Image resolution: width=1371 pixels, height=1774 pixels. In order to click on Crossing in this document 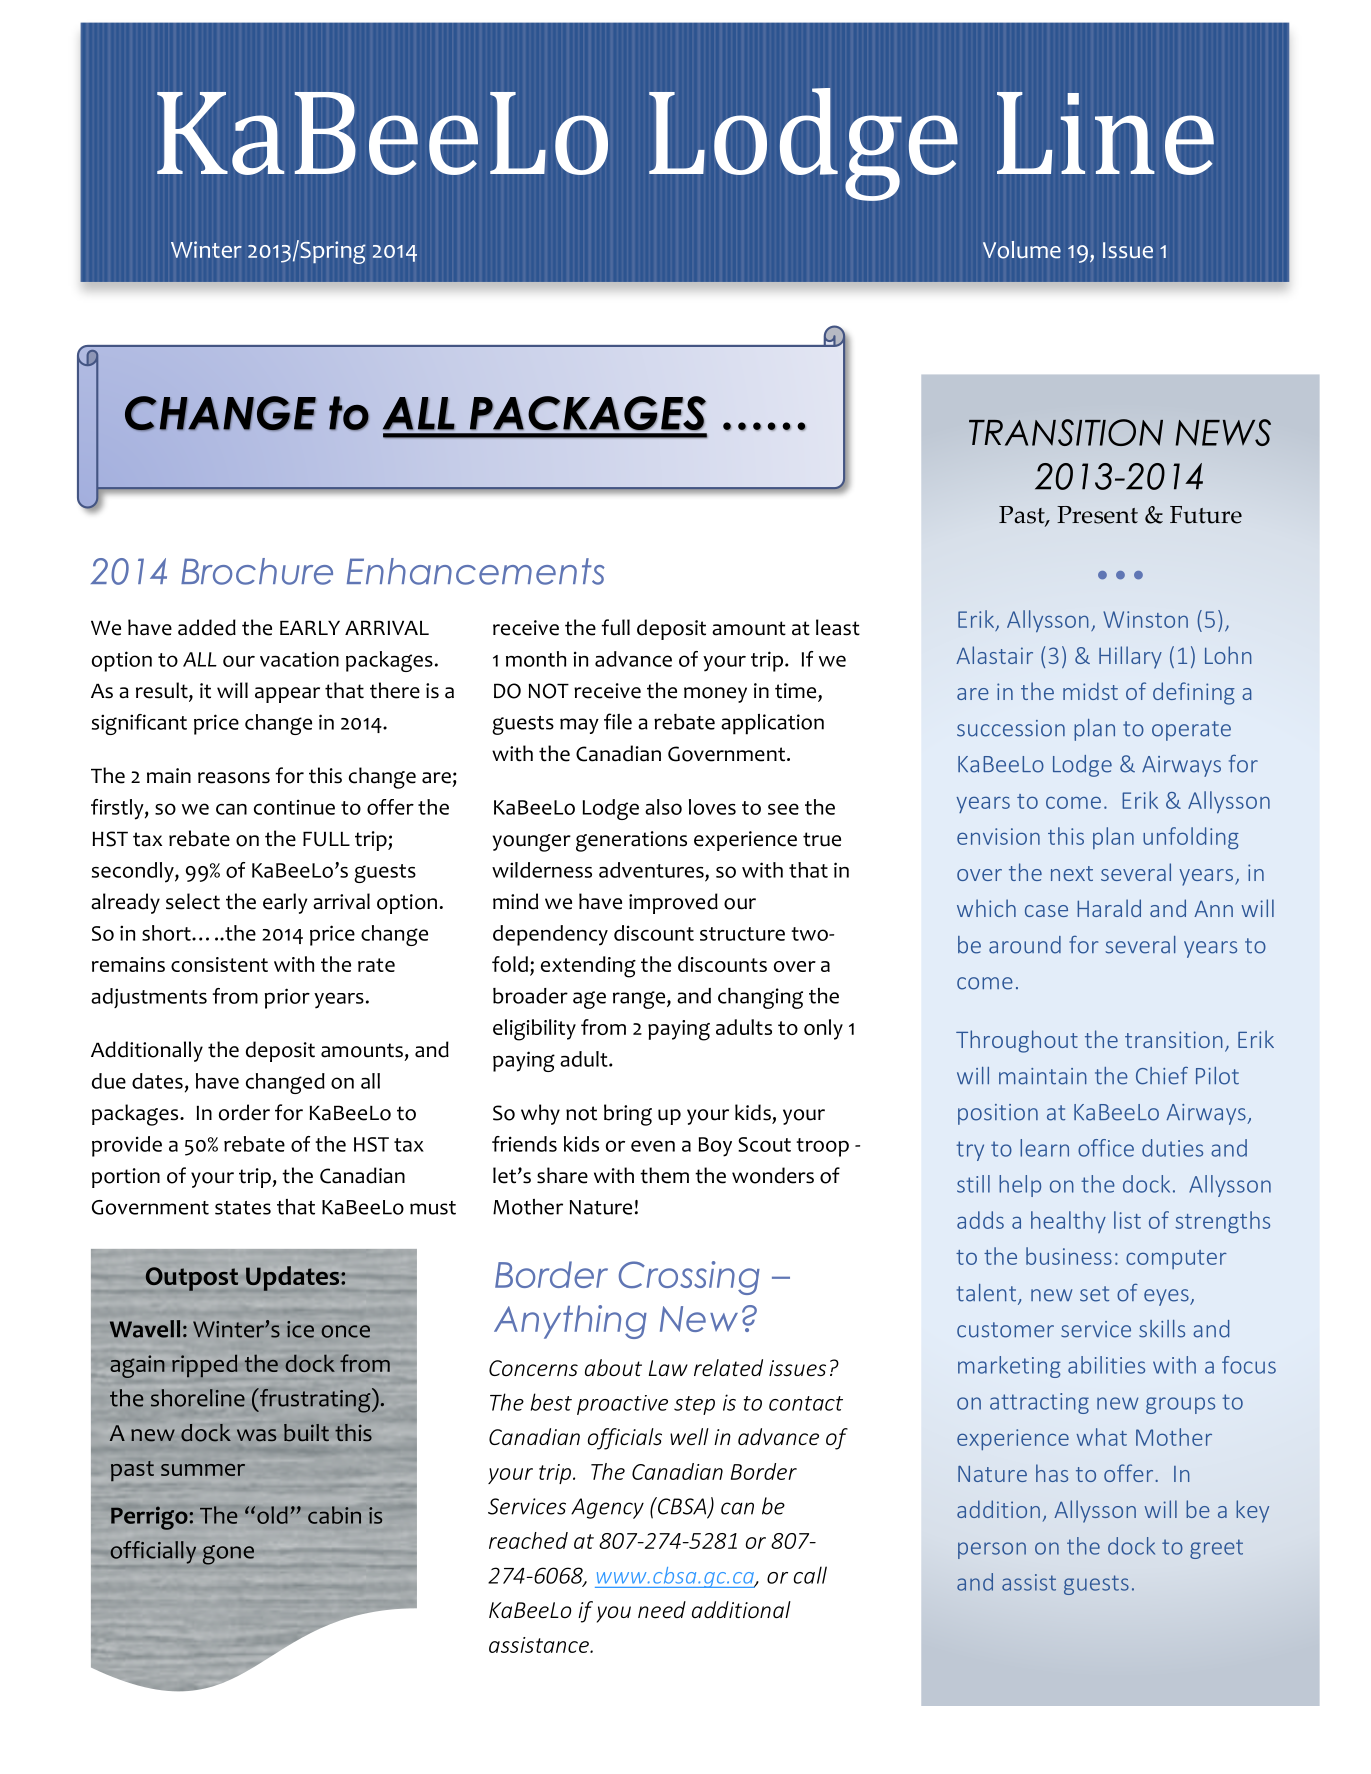, I will do `click(689, 1278)`.
